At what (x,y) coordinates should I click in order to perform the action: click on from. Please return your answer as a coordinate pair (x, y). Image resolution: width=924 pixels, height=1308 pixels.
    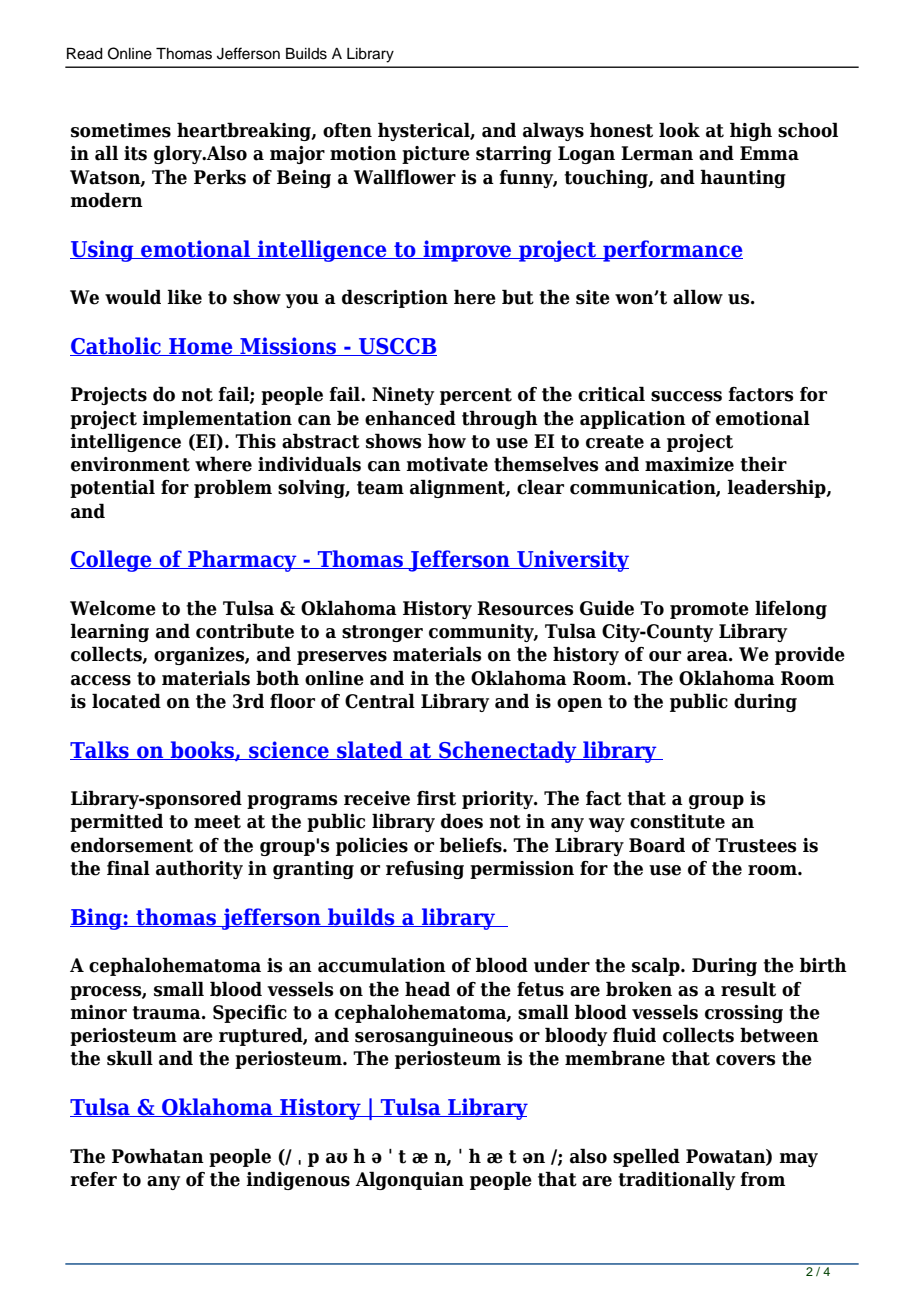
    Looking at the image, I should click on (762, 1179).
